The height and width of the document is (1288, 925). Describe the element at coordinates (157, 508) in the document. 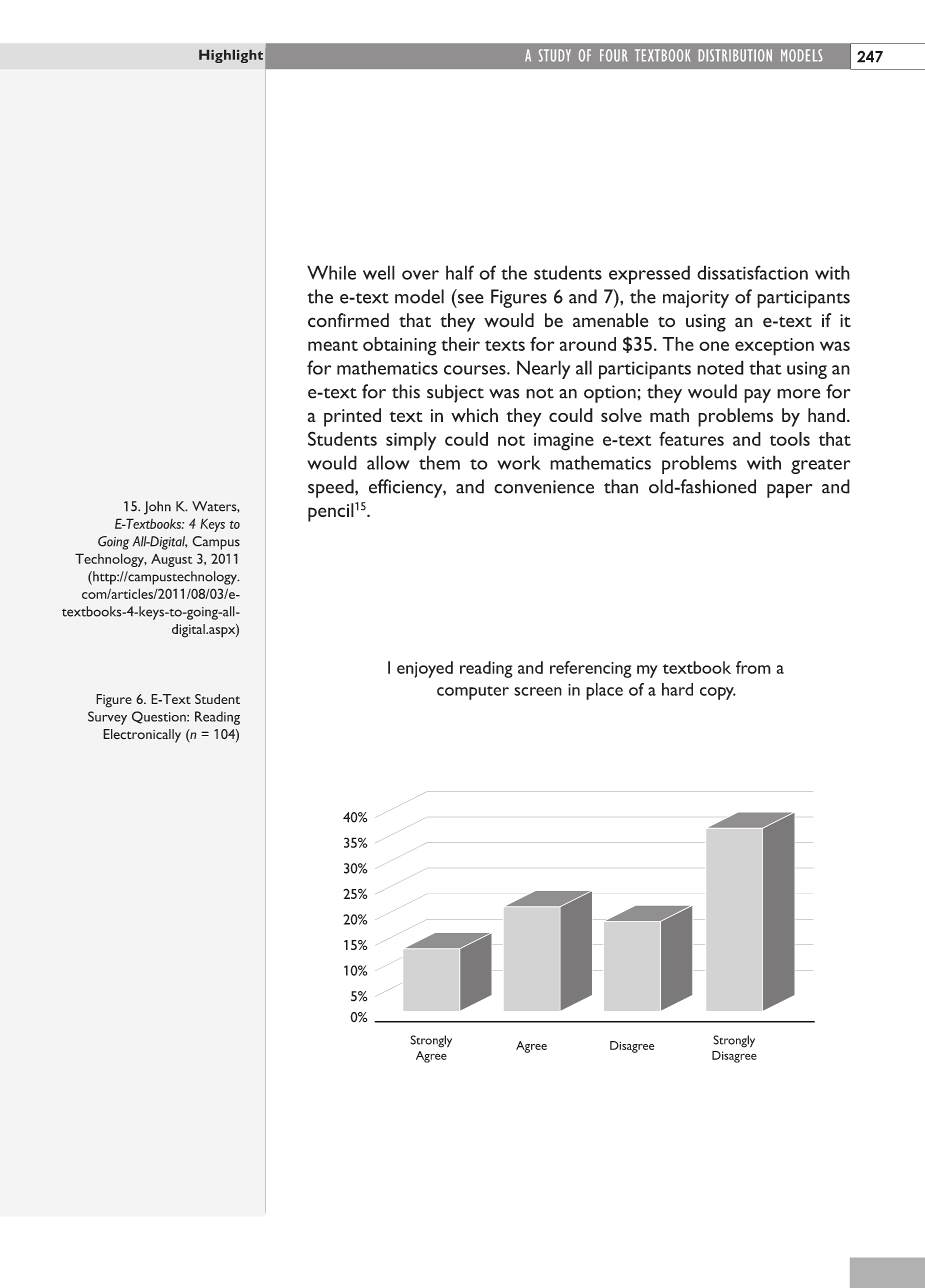

I see `John` at that location.
